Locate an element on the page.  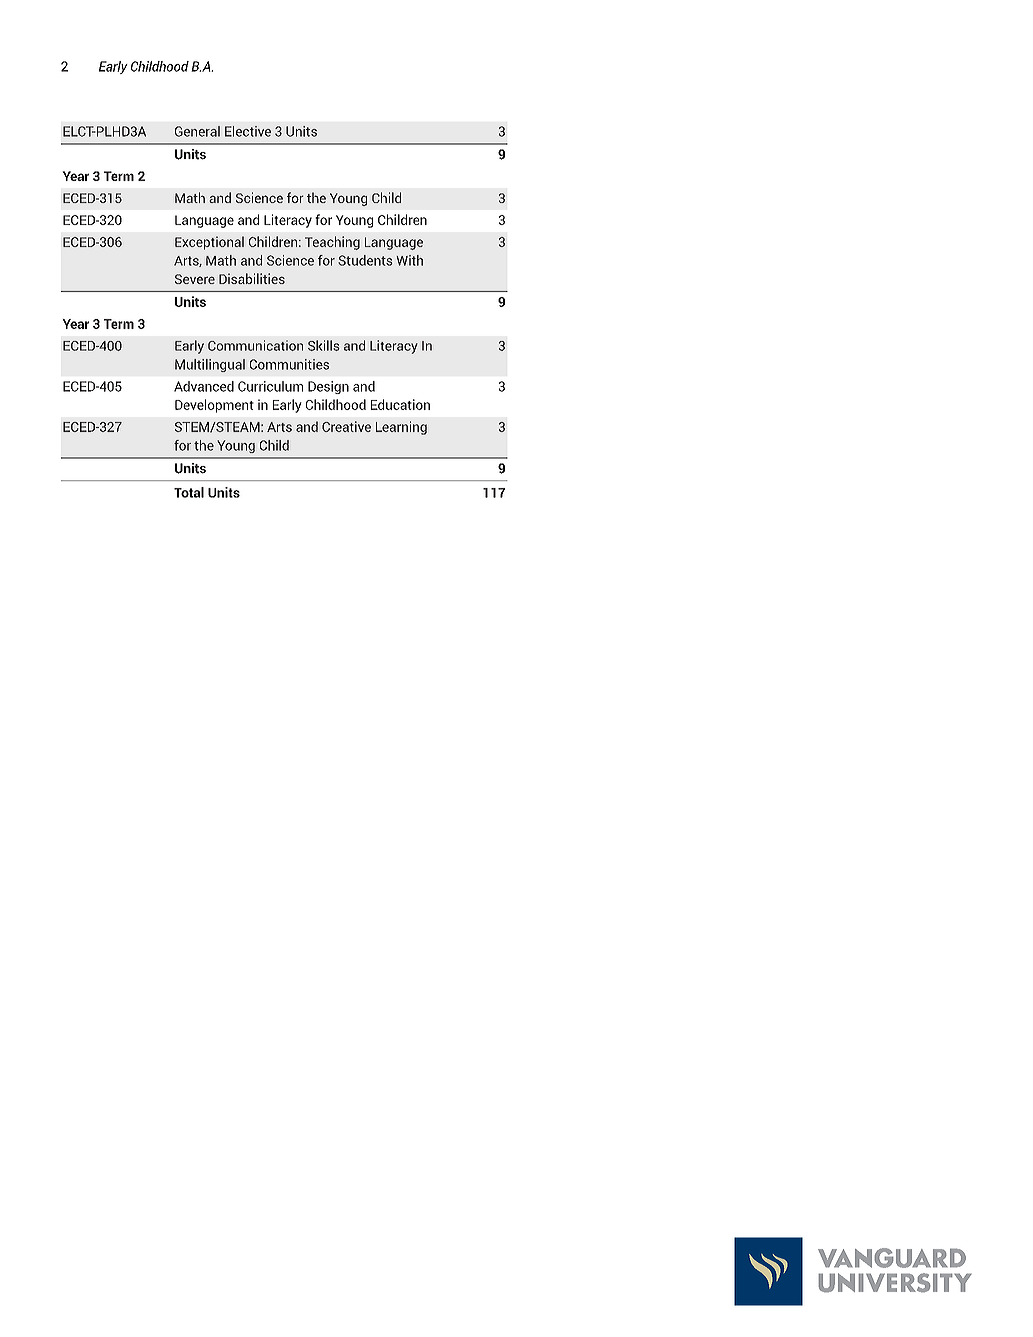
Disabilities is located at coordinates (252, 278).
